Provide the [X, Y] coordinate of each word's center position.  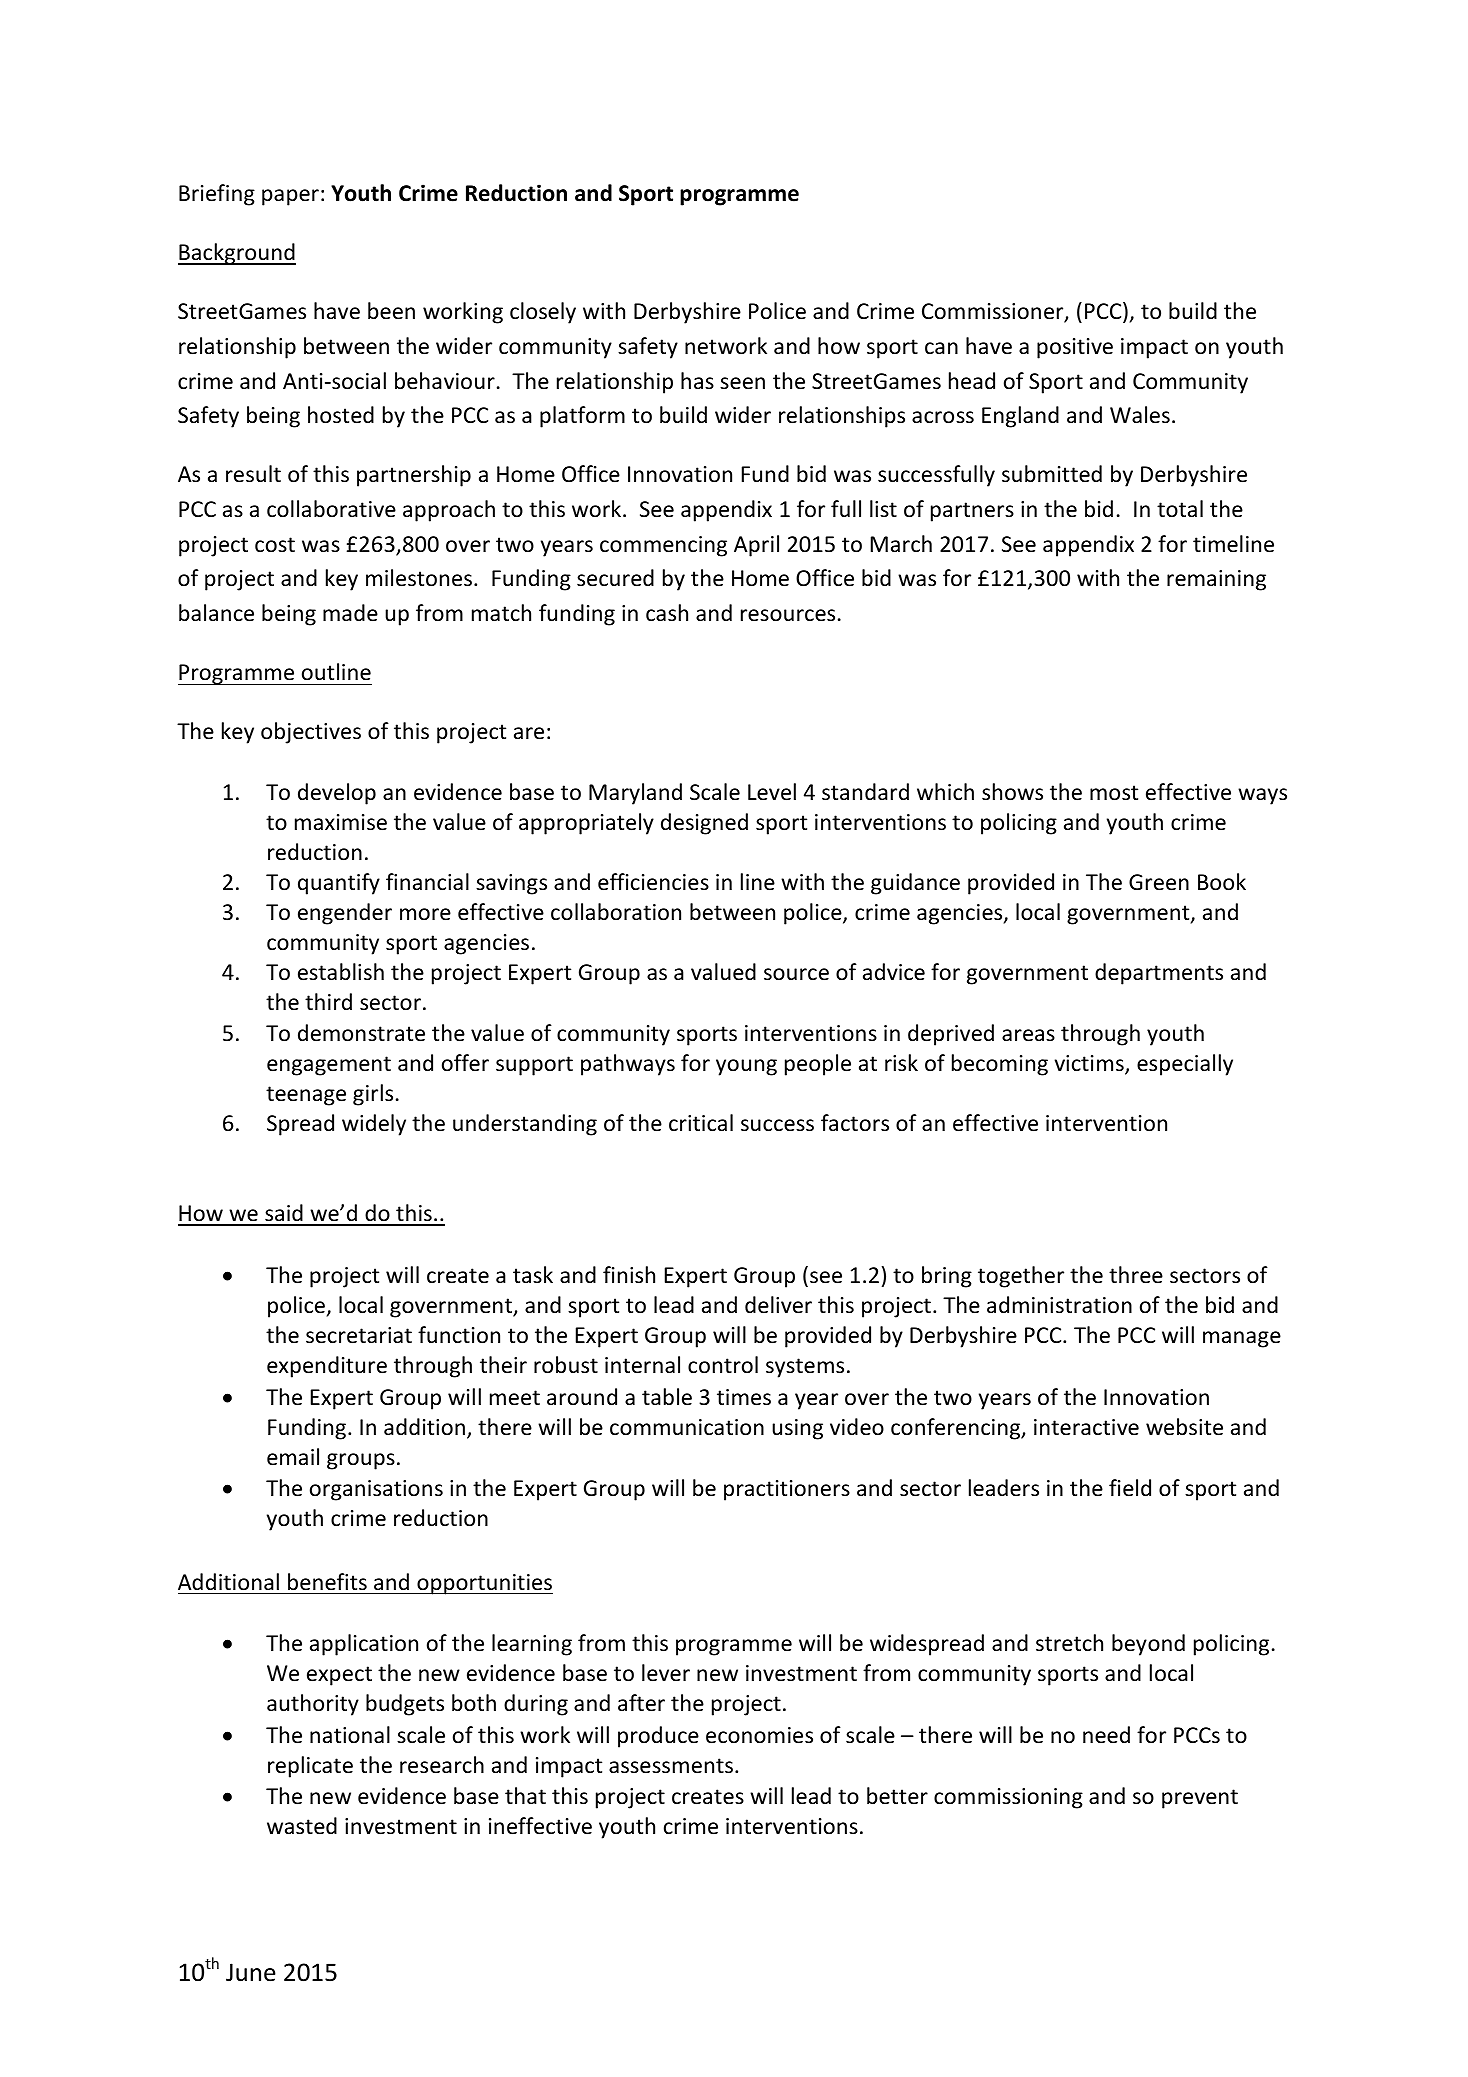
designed [704, 824]
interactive [1086, 1427]
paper [290, 197]
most [1114, 793]
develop [337, 794]
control [723, 1365]
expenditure [327, 1367]
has [697, 380]
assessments [671, 1766]
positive [1075, 348]
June [251, 1972]
